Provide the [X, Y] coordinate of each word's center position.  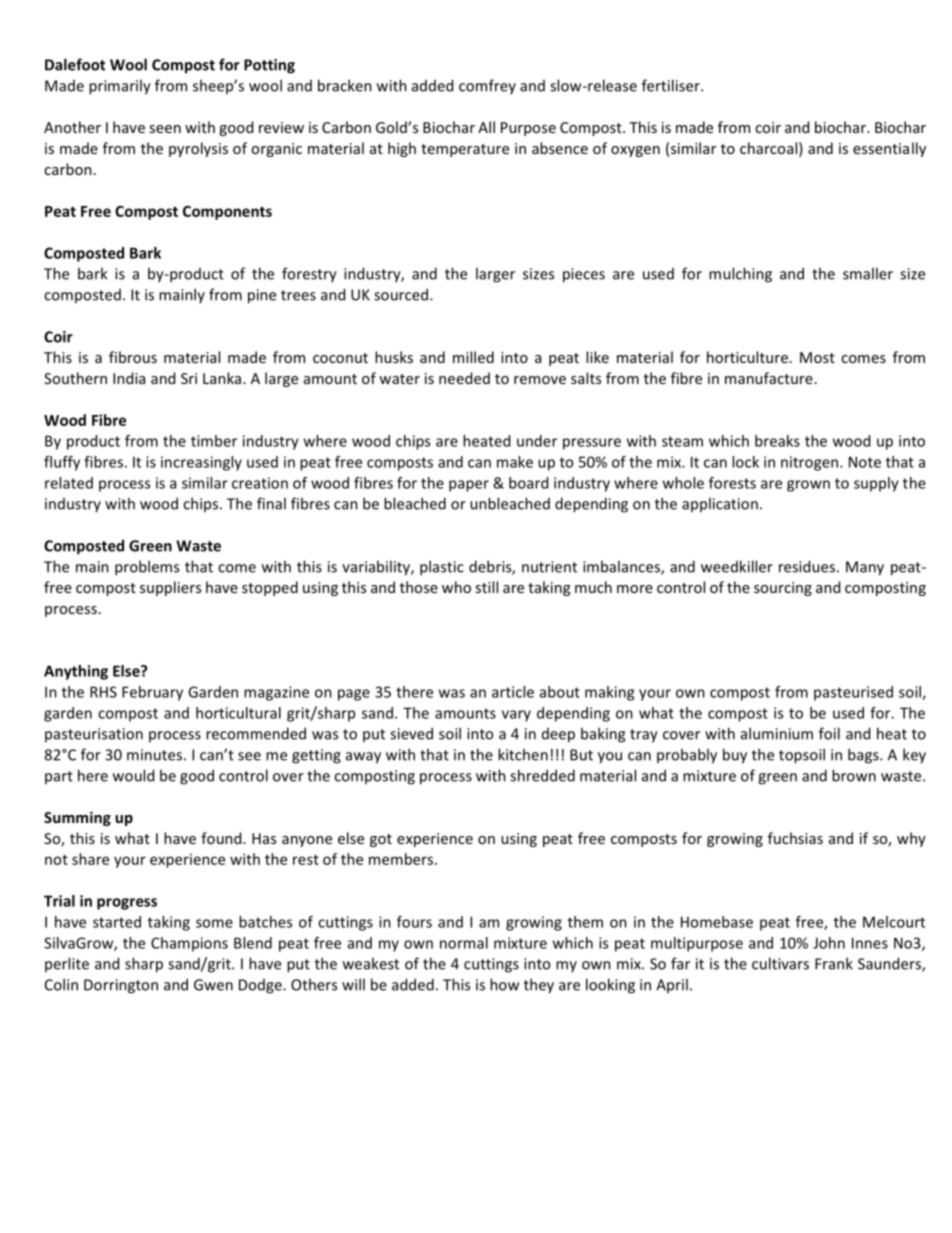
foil [829, 733]
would [133, 775]
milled [473, 357]
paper [469, 486]
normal [464, 943]
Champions [189, 944]
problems [147, 568]
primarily [120, 87]
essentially [889, 149]
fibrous [133, 357]
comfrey [487, 86]
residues [807, 566]
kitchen [523, 754]
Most [817, 357]
